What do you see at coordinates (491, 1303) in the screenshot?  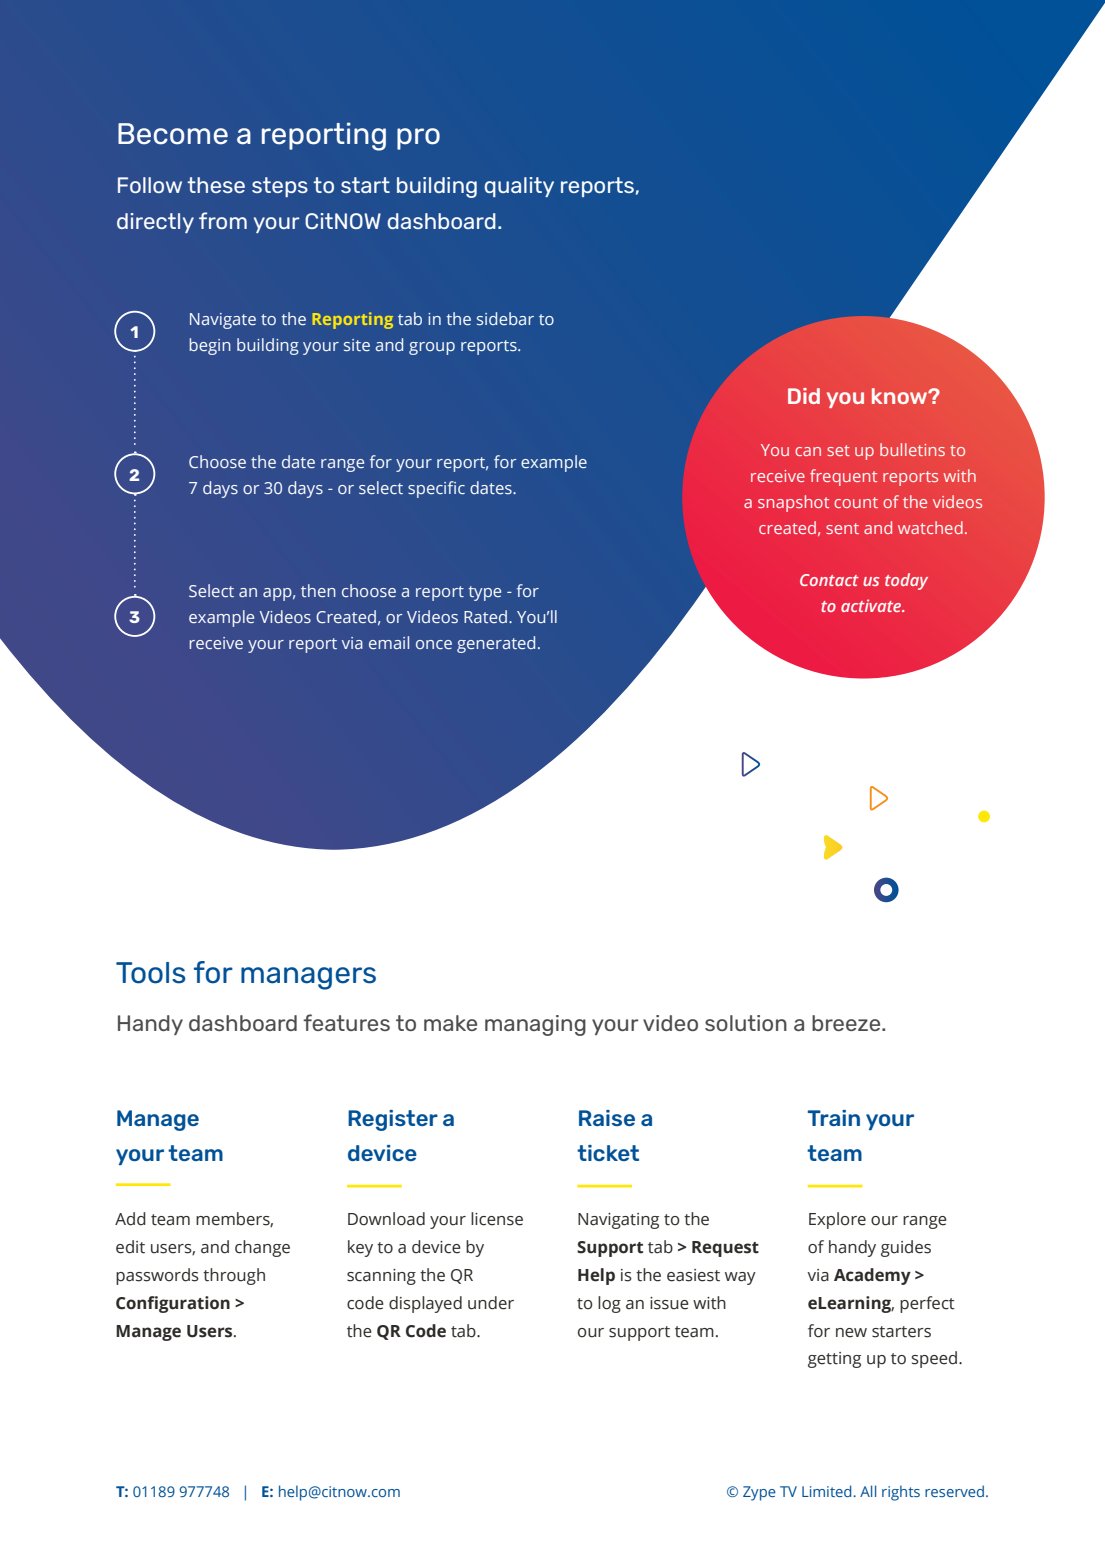 I see `under` at bounding box center [491, 1303].
